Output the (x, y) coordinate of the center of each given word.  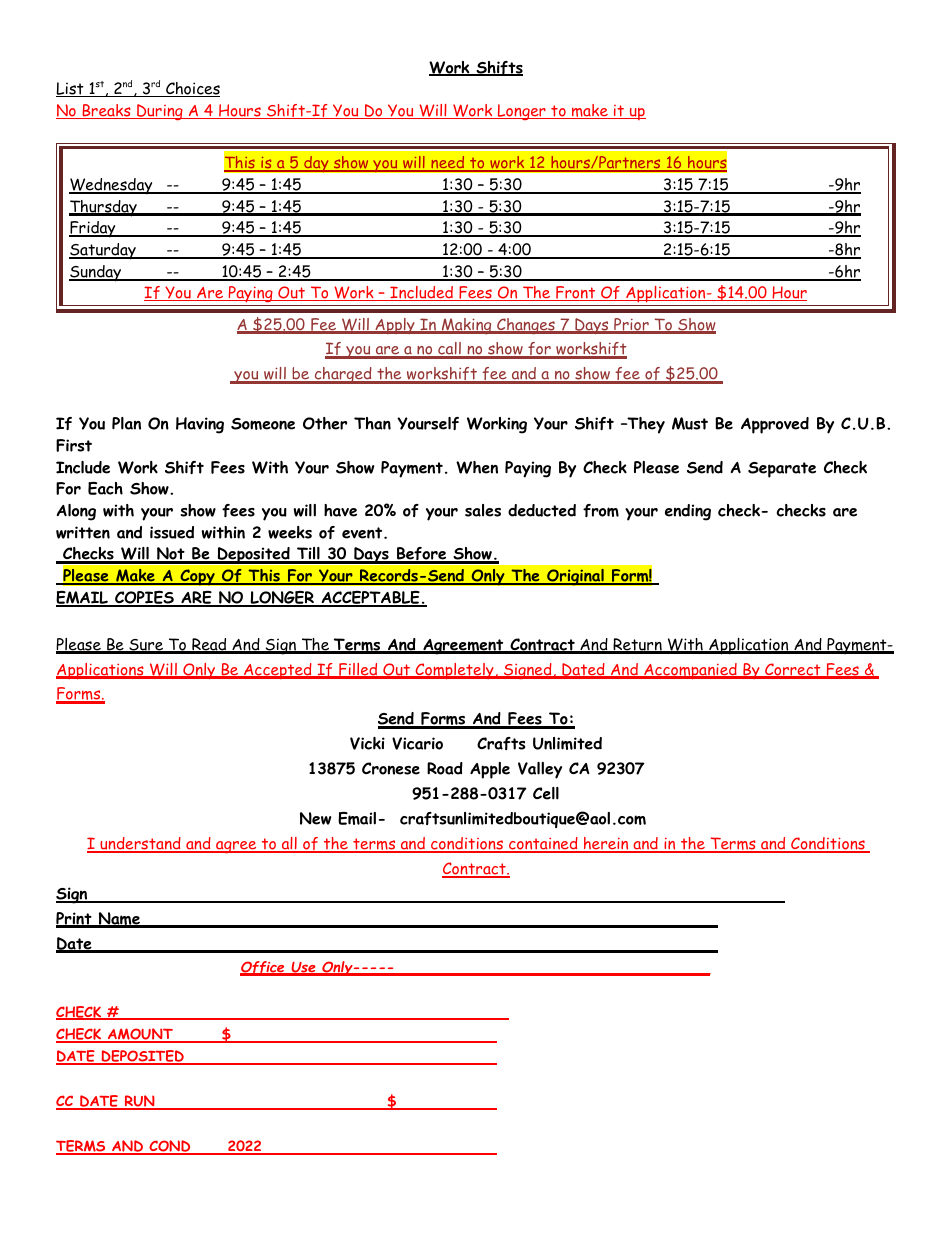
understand (140, 844)
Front (576, 293)
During (160, 112)
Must (690, 423)
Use (303, 968)
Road (445, 768)
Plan (126, 423)
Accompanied (690, 671)
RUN (140, 1102)
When (477, 467)
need (448, 164)
